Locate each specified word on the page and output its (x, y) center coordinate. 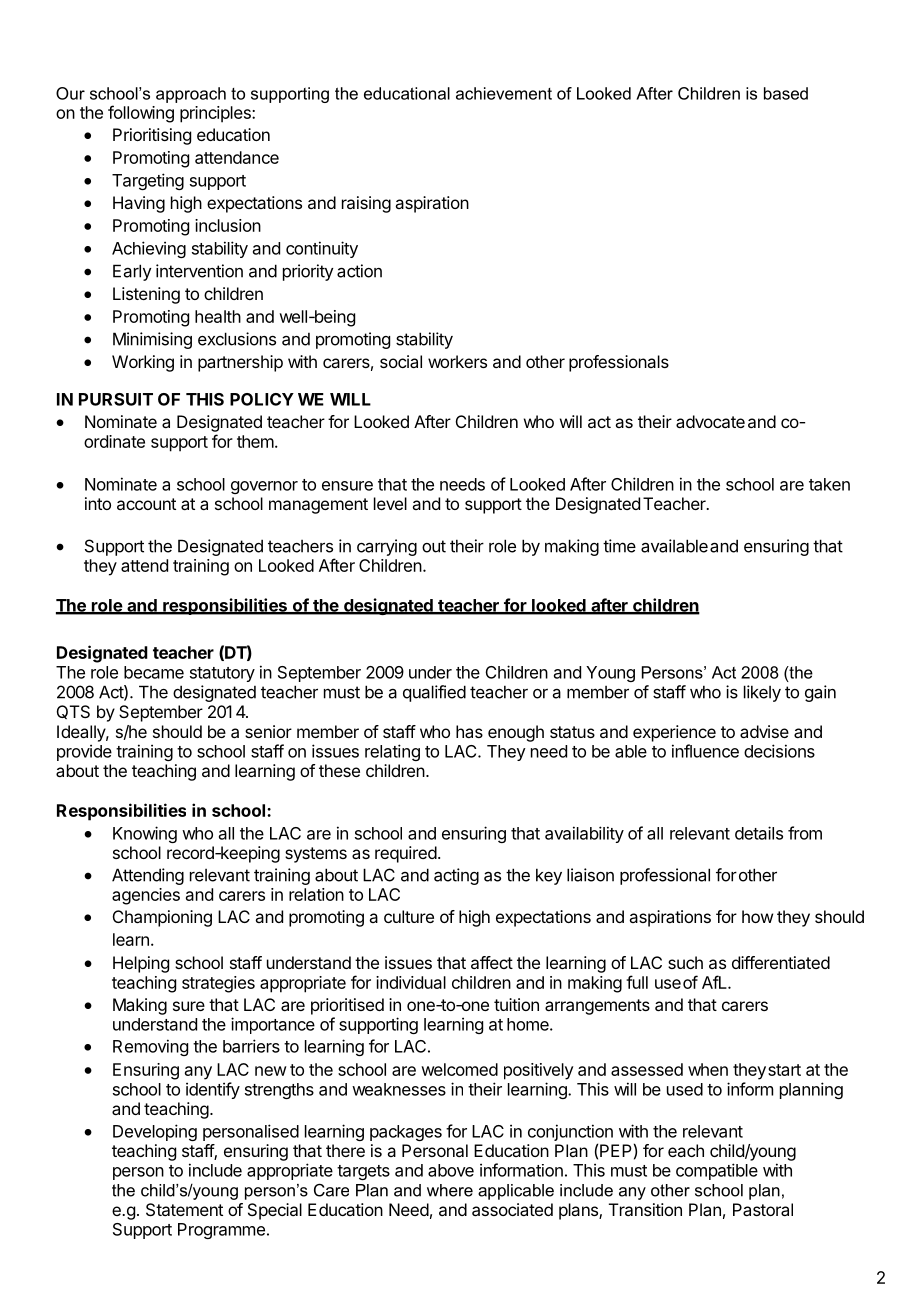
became (154, 672)
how (757, 916)
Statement (184, 1209)
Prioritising (152, 136)
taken (829, 484)
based (786, 93)
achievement (504, 93)
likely (762, 693)
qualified (434, 693)
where (450, 1190)
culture (409, 916)
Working (143, 363)
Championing (162, 918)
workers (457, 361)
